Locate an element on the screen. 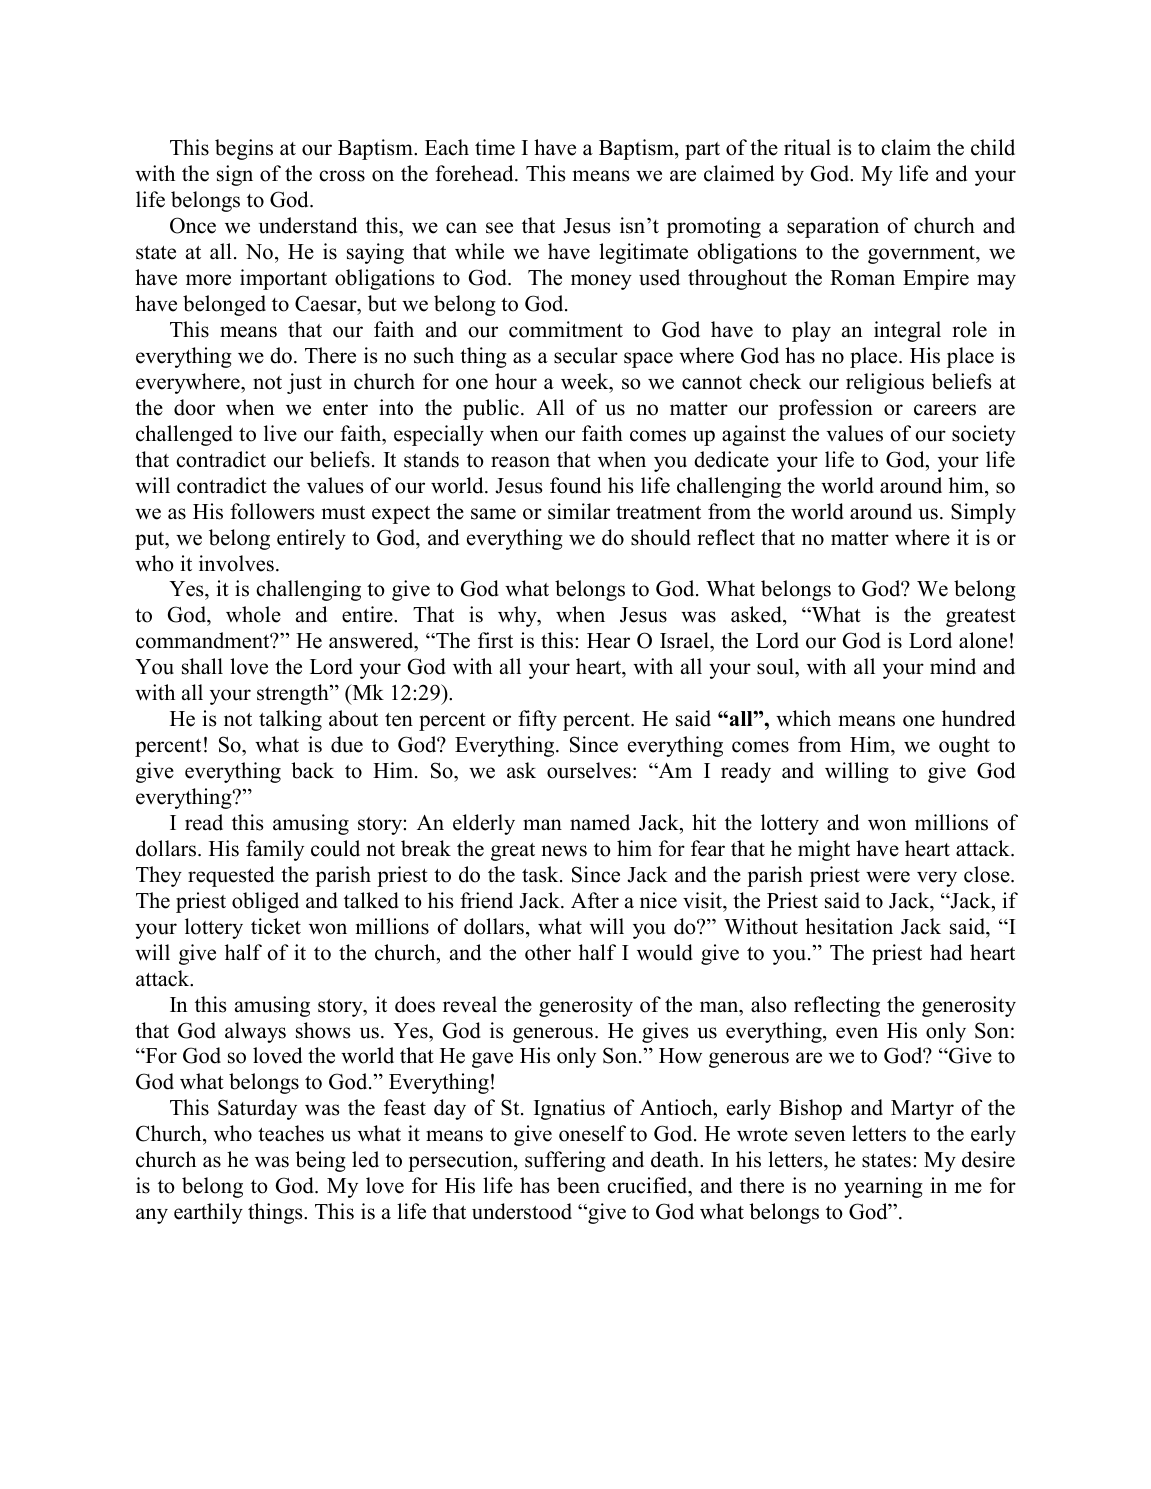  mind is located at coordinates (953, 666).
